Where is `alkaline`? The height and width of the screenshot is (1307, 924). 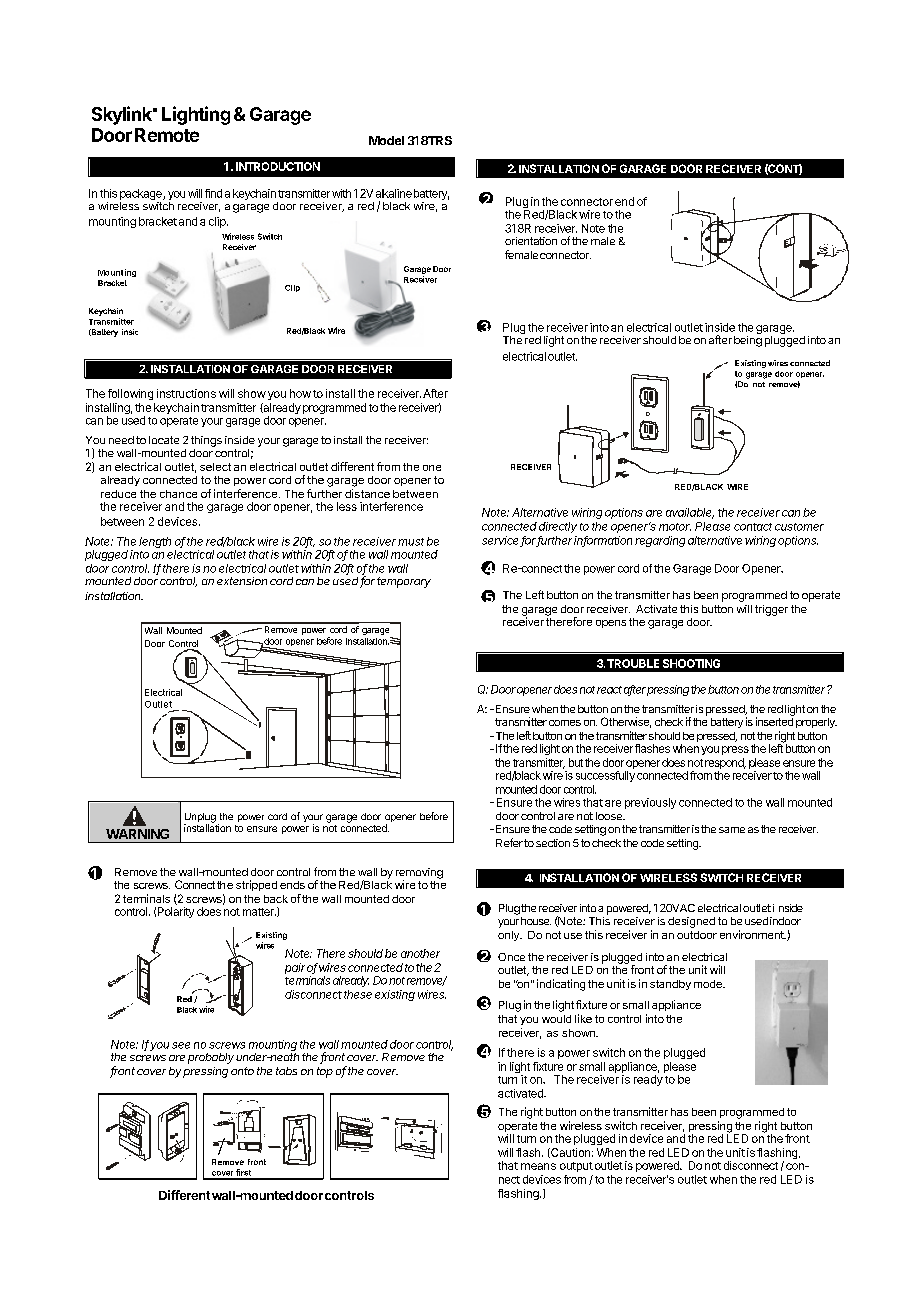 alkaline is located at coordinates (394, 193).
